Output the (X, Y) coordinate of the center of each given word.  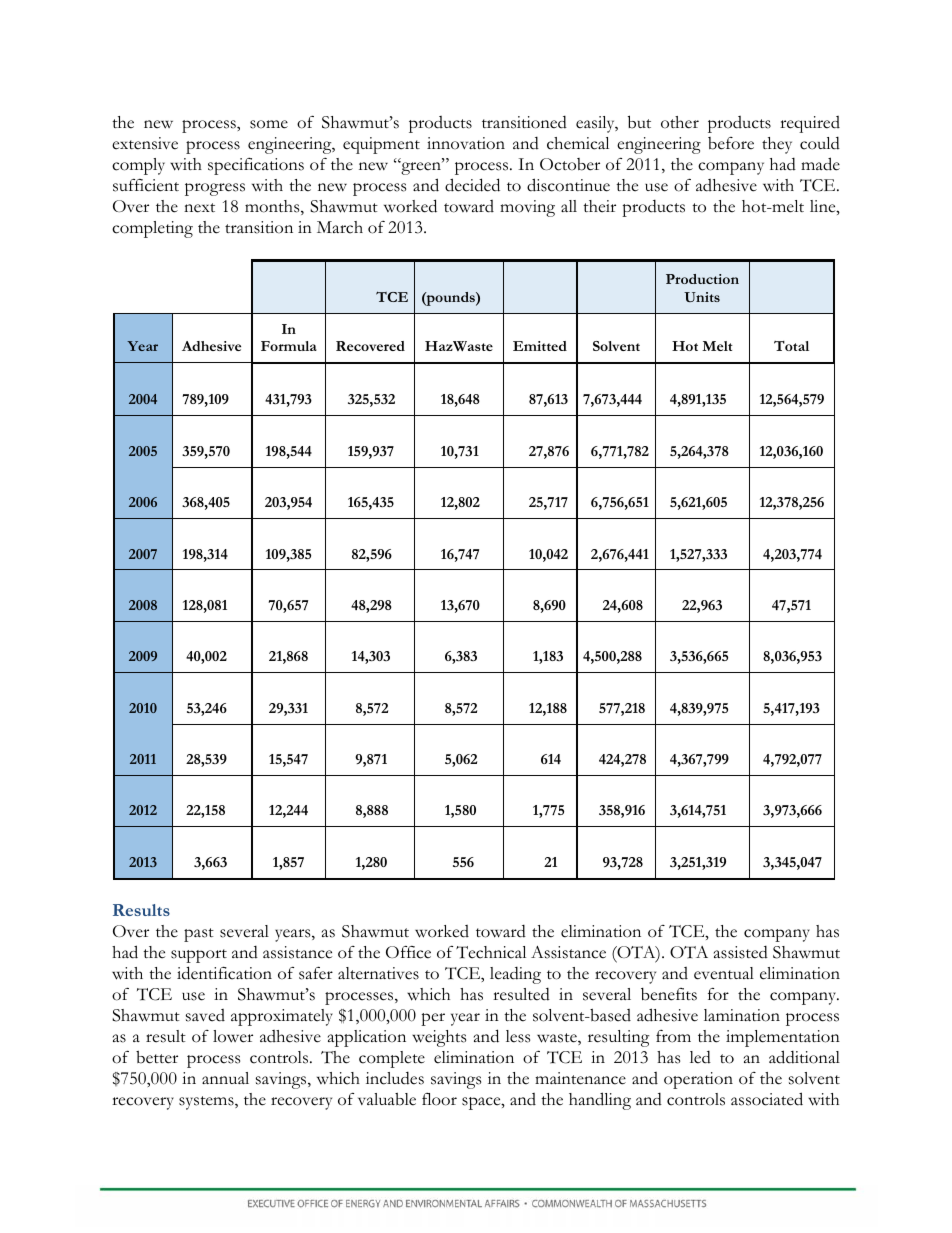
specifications (256, 166)
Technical (491, 952)
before (731, 143)
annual (225, 1078)
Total (791, 346)
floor (439, 1099)
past (199, 935)
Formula (289, 346)
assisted (741, 952)
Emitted (540, 346)
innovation (466, 143)
